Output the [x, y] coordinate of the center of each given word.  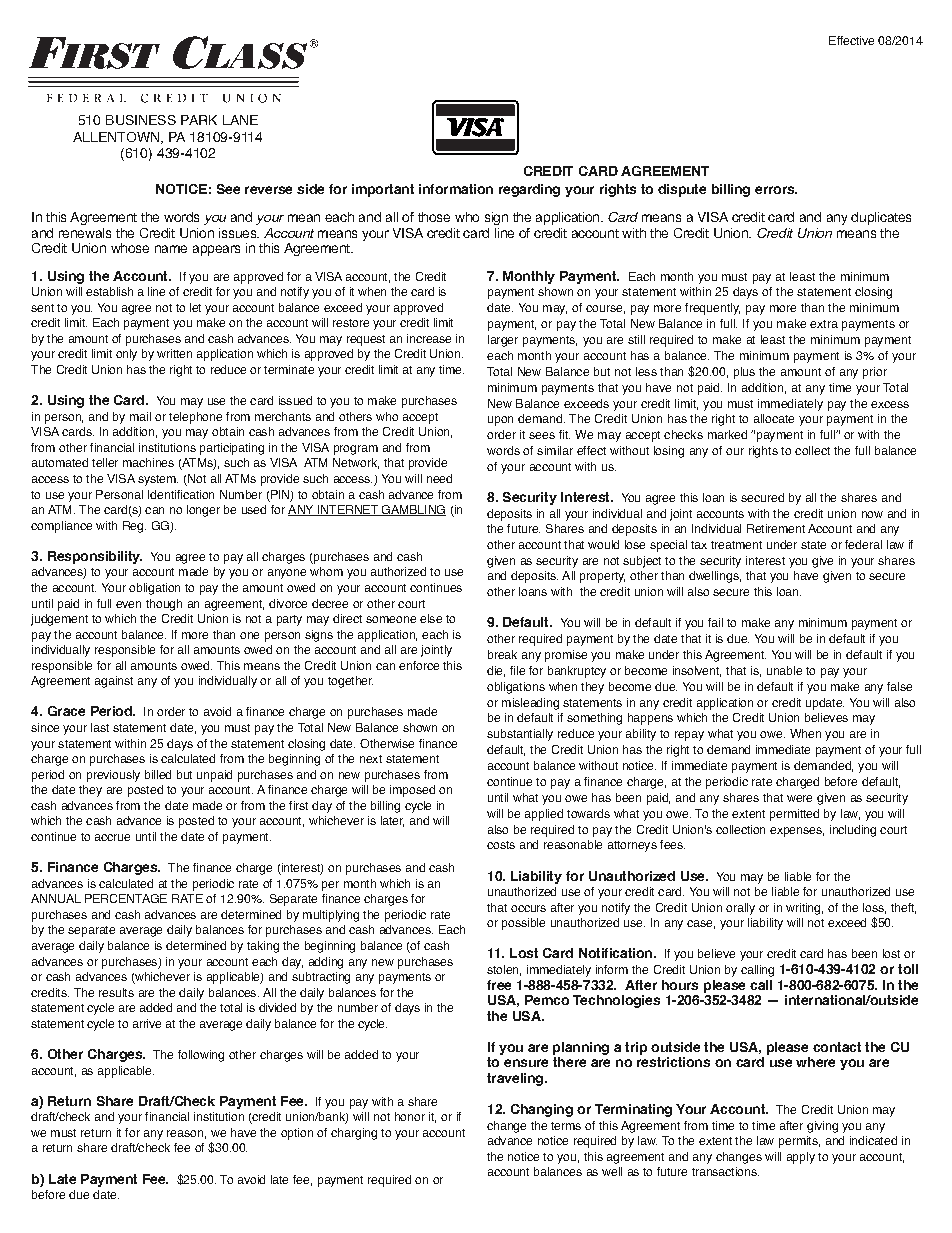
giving [822, 1127]
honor [410, 1116]
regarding [529, 190]
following [201, 1056]
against [114, 682]
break [502, 654]
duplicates [881, 218]
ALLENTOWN [116, 137]
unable [784, 670]
